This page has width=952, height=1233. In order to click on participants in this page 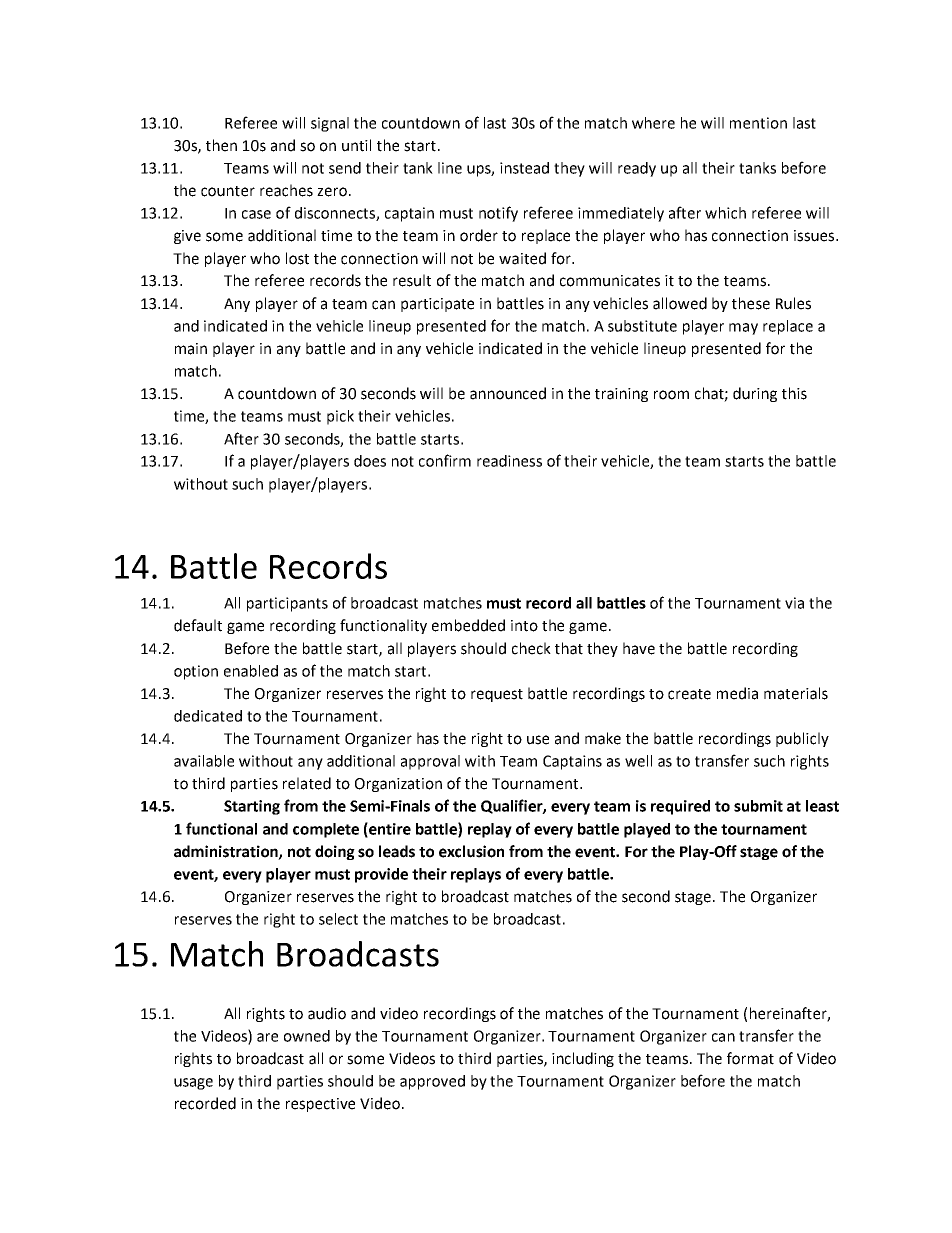, I will do `click(287, 604)`.
